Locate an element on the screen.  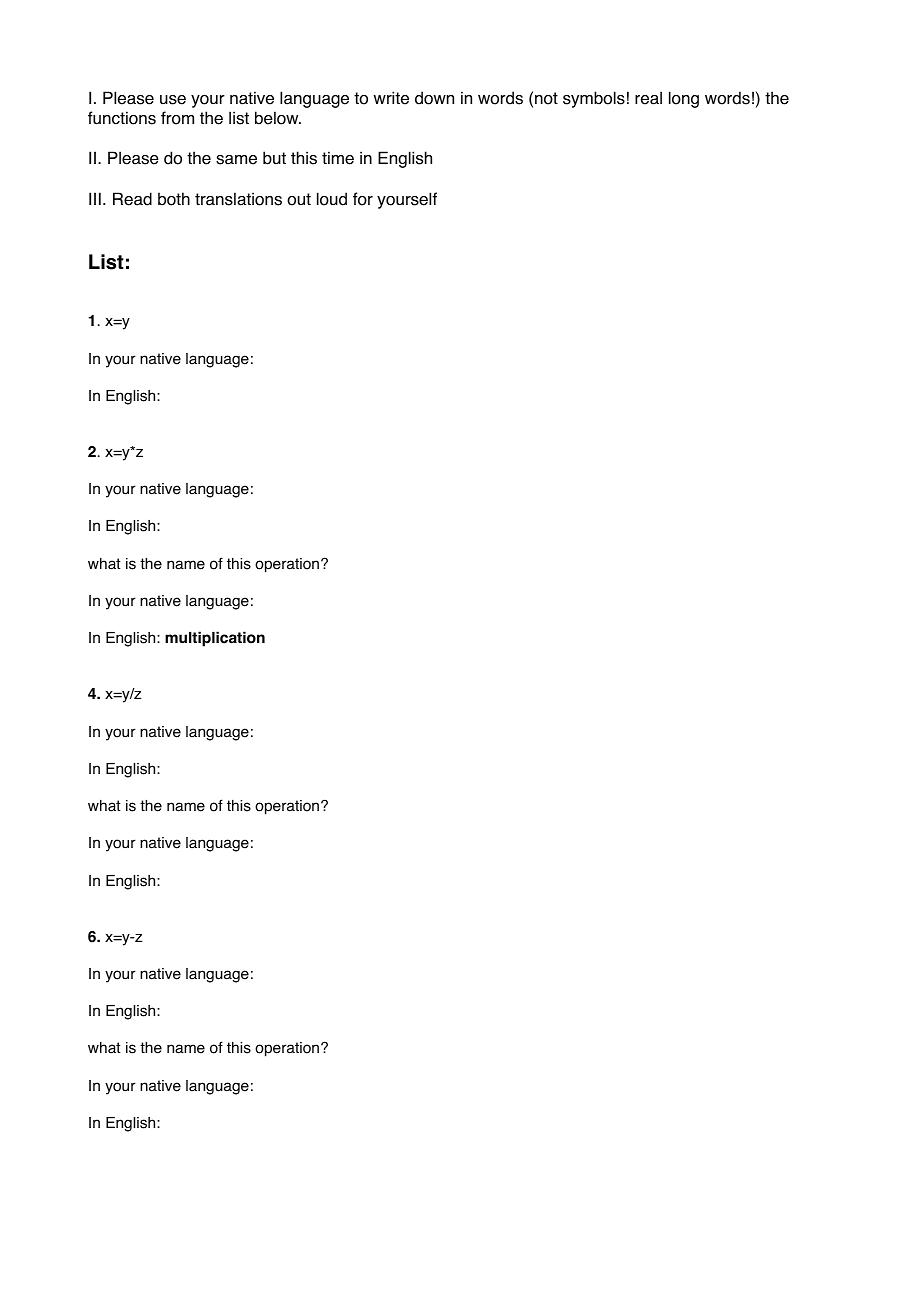
out is located at coordinates (299, 199).
